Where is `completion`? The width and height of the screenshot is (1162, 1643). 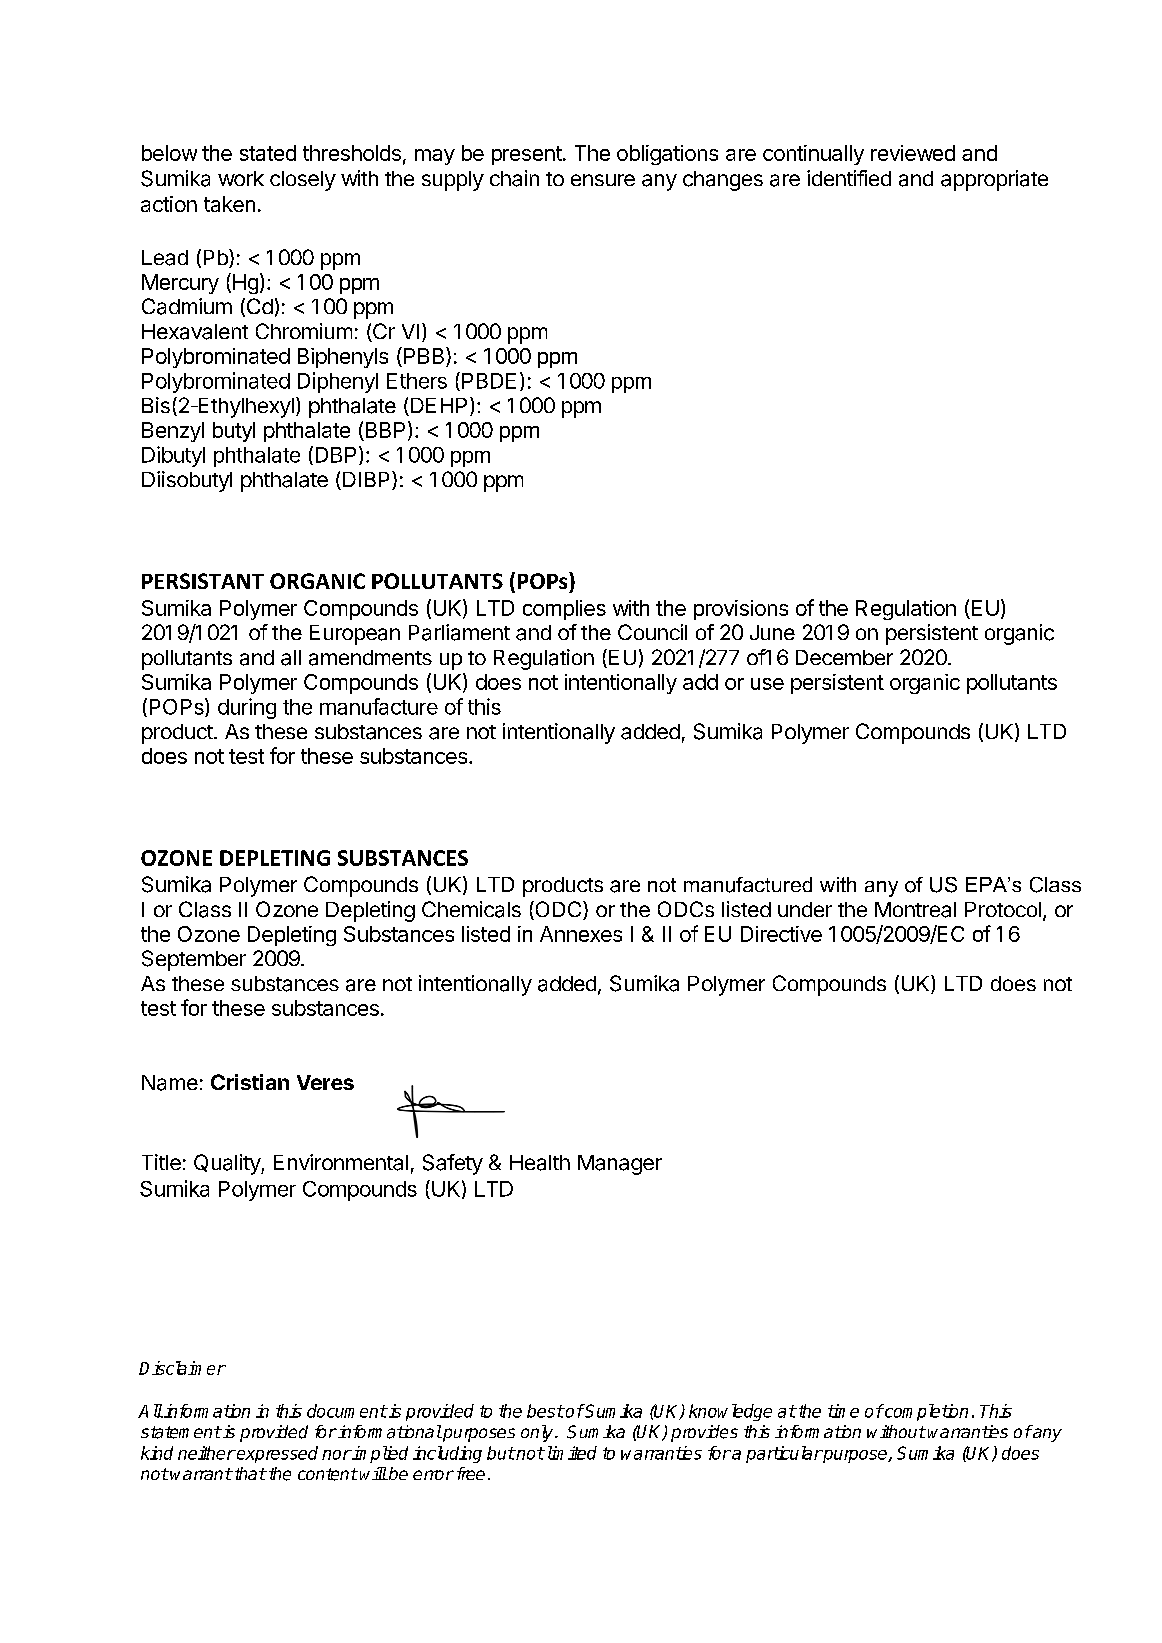
completion is located at coordinates (925, 1412).
